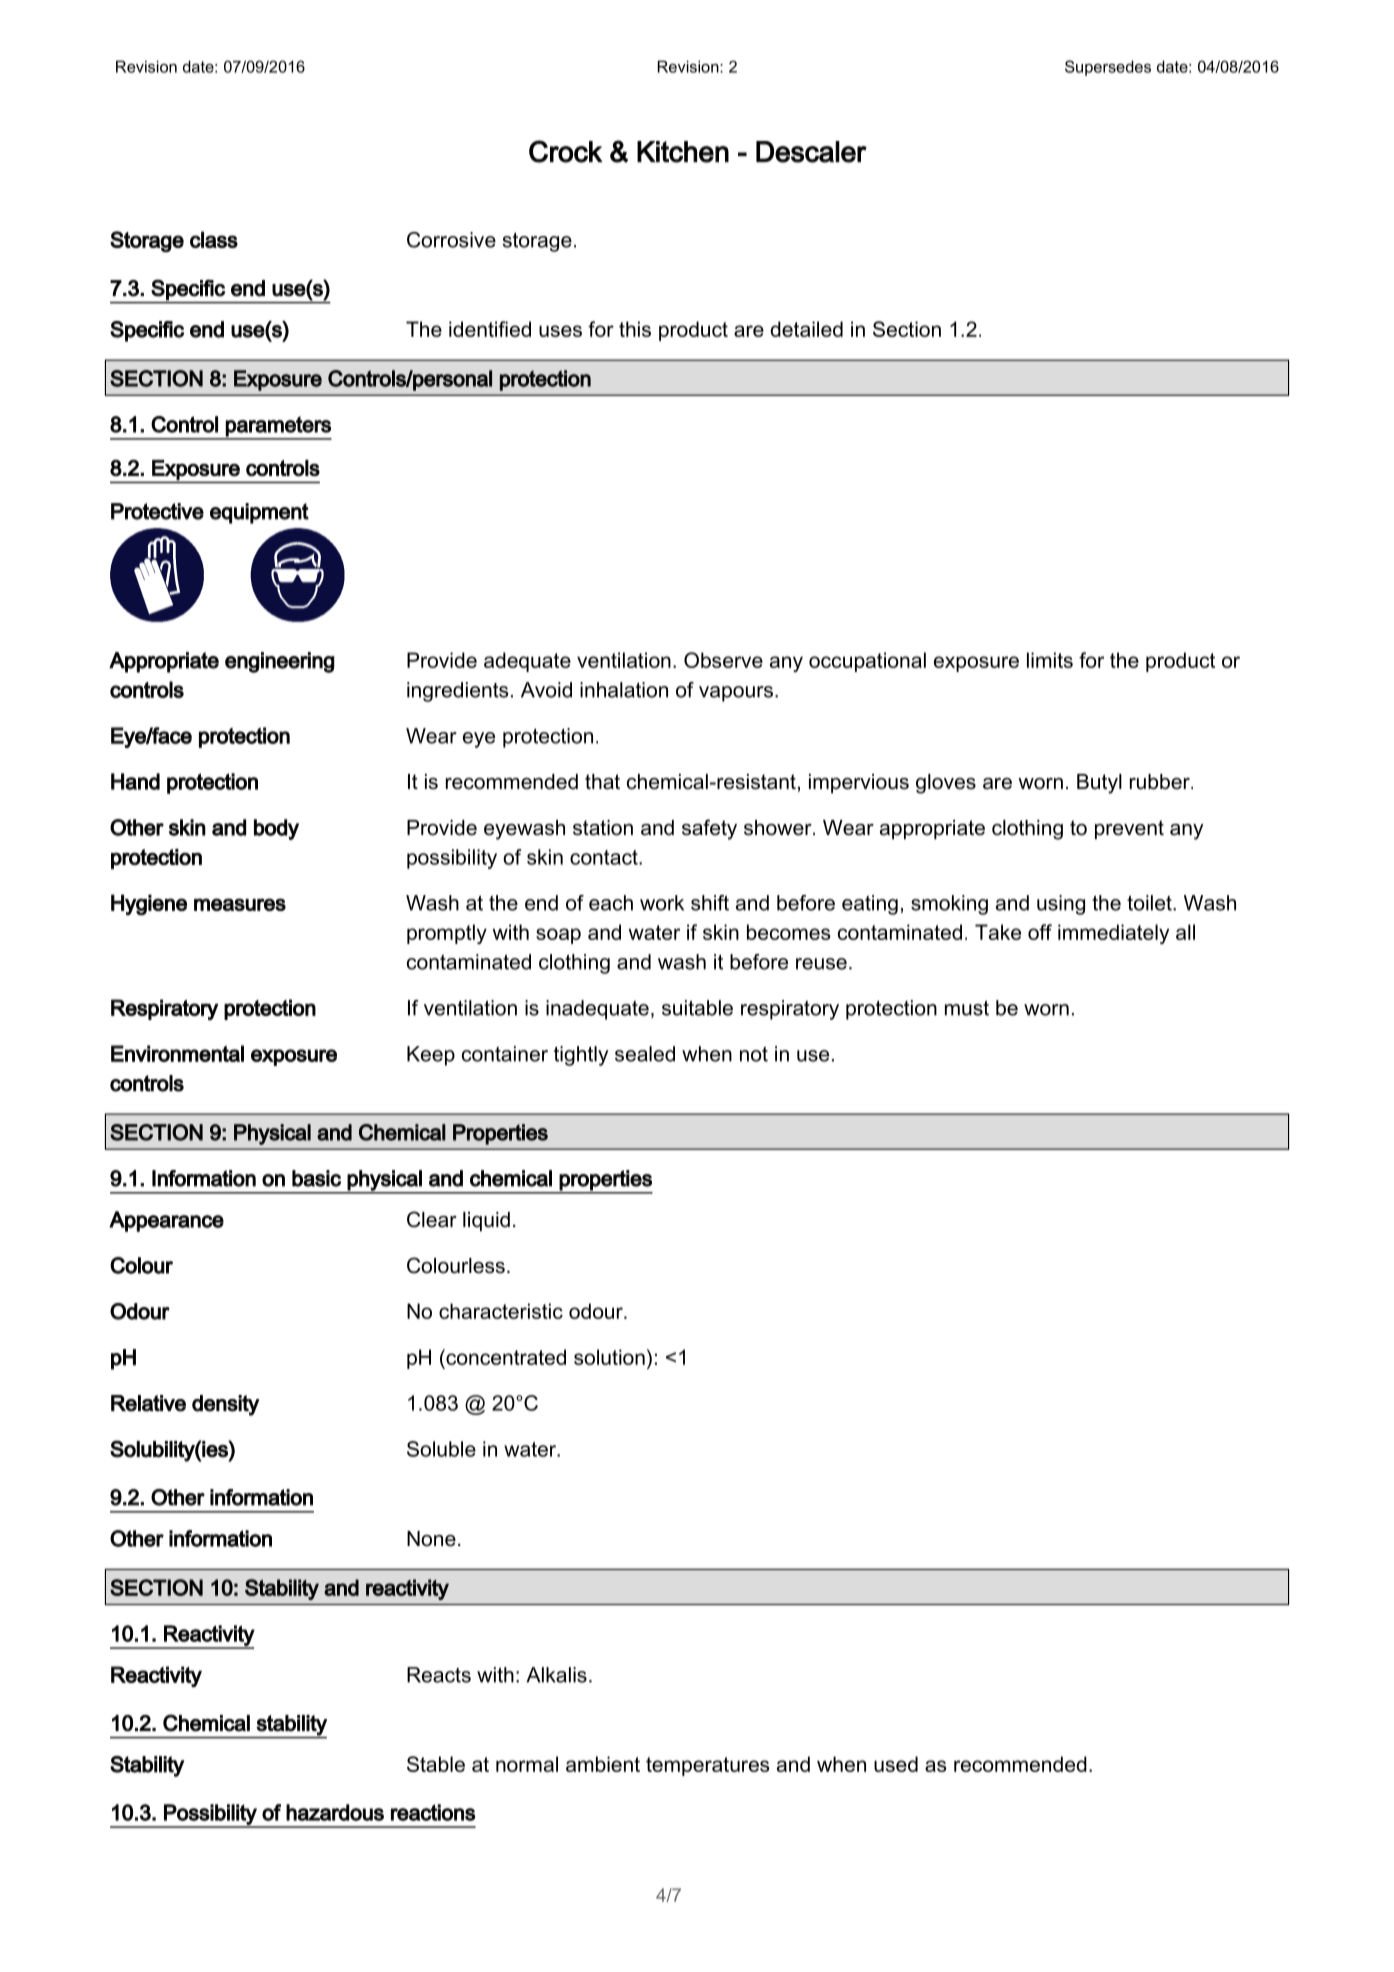  What do you see at coordinates (896, 1764) in the screenshot?
I see `used` at bounding box center [896, 1764].
